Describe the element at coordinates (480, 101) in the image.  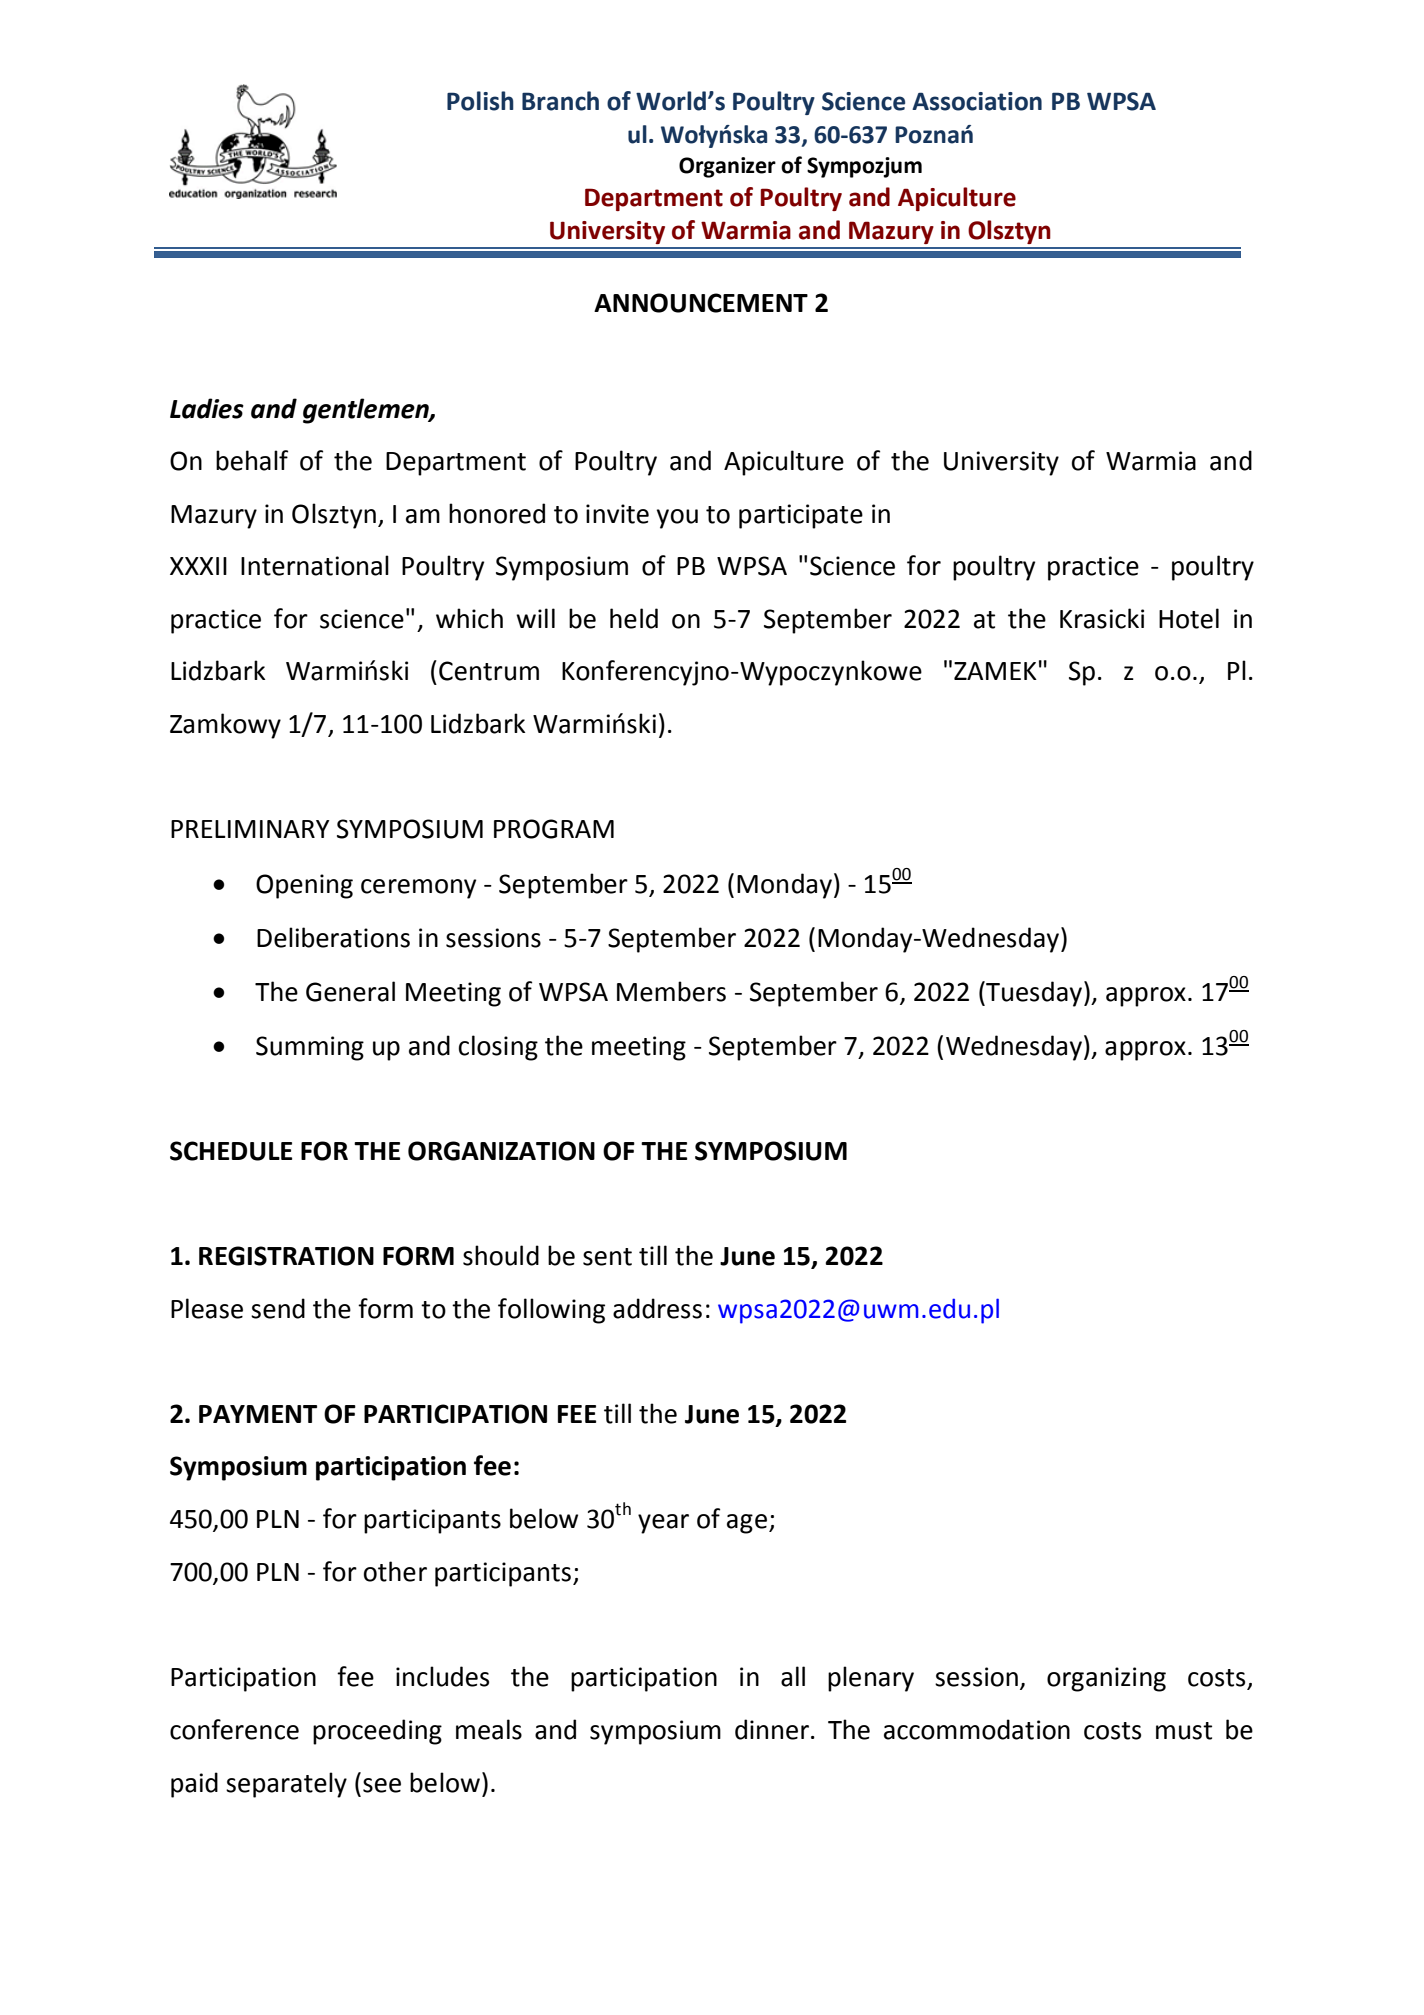
I see `Polish` at that location.
